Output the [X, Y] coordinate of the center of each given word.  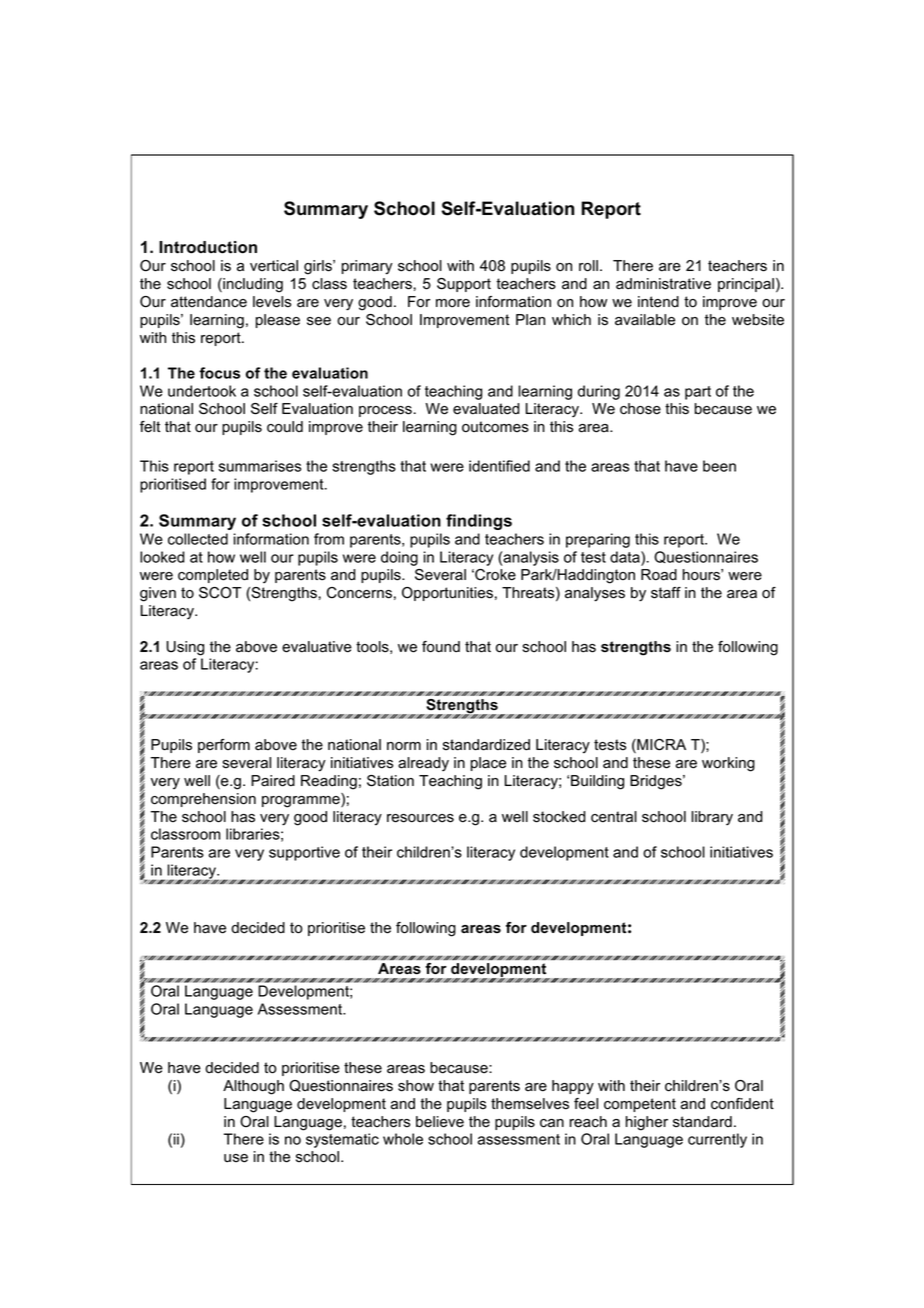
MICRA [660, 746]
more [453, 303]
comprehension [203, 800]
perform [224, 746]
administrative [663, 284]
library [712, 818]
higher [647, 1123]
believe [440, 1122]
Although [253, 1087]
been [719, 466]
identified [499, 466]
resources [420, 818]
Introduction [208, 247]
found [441, 647]
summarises [260, 466]
